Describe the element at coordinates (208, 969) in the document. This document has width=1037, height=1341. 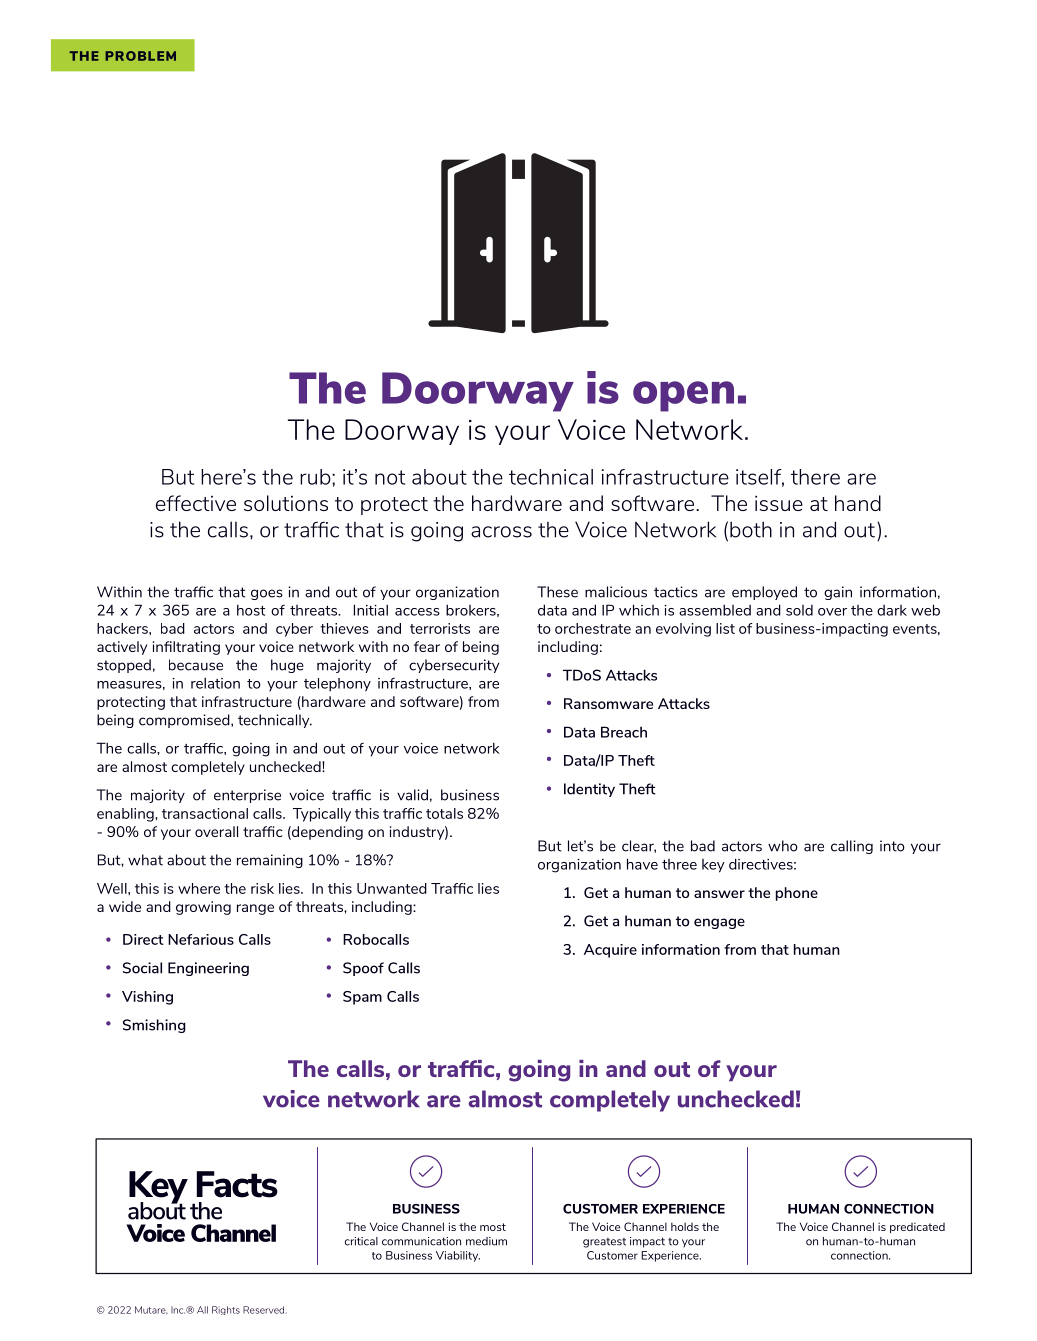
I see `Engineering` at that location.
